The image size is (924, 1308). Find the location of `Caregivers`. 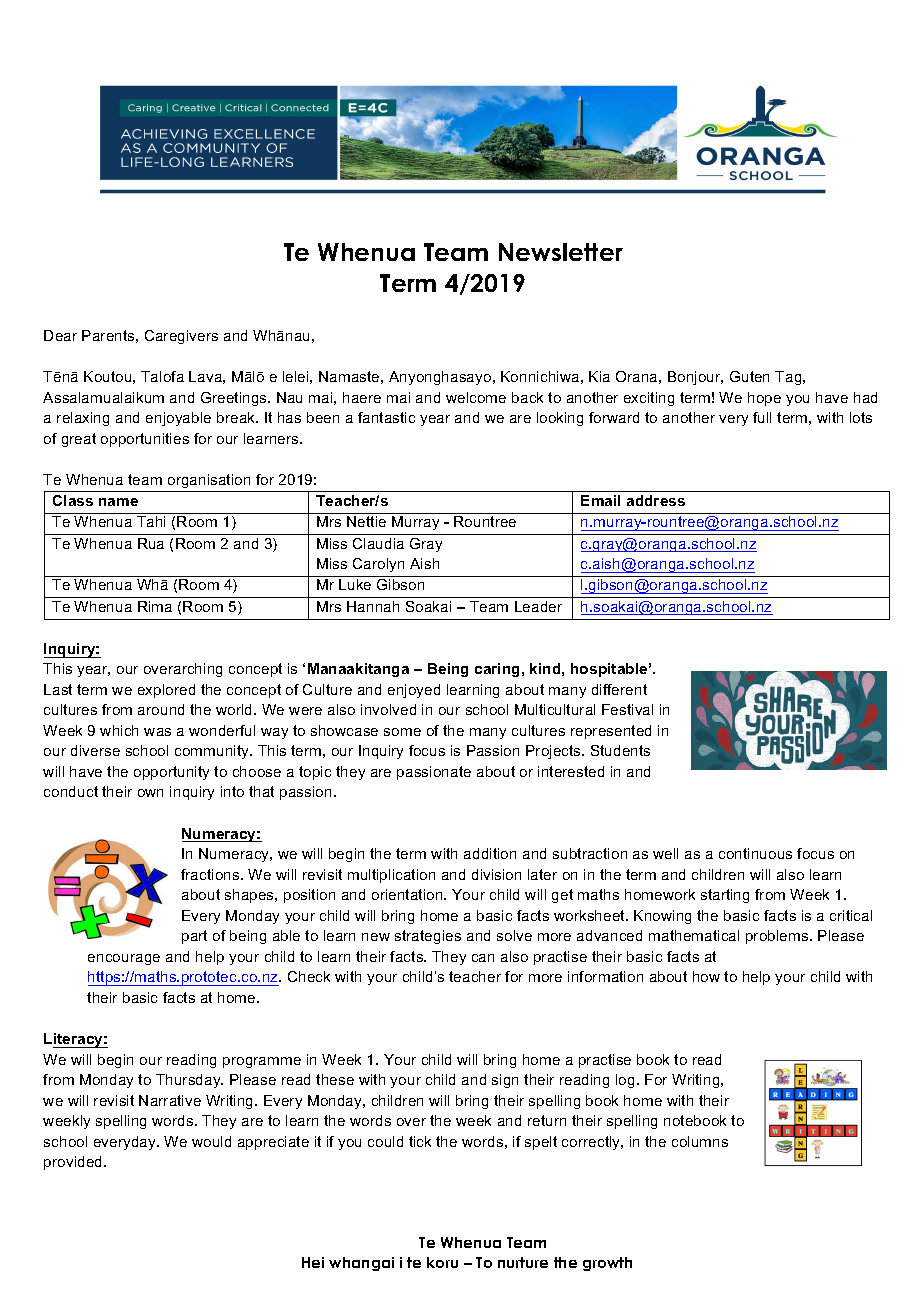

Caregivers is located at coordinates (181, 337).
